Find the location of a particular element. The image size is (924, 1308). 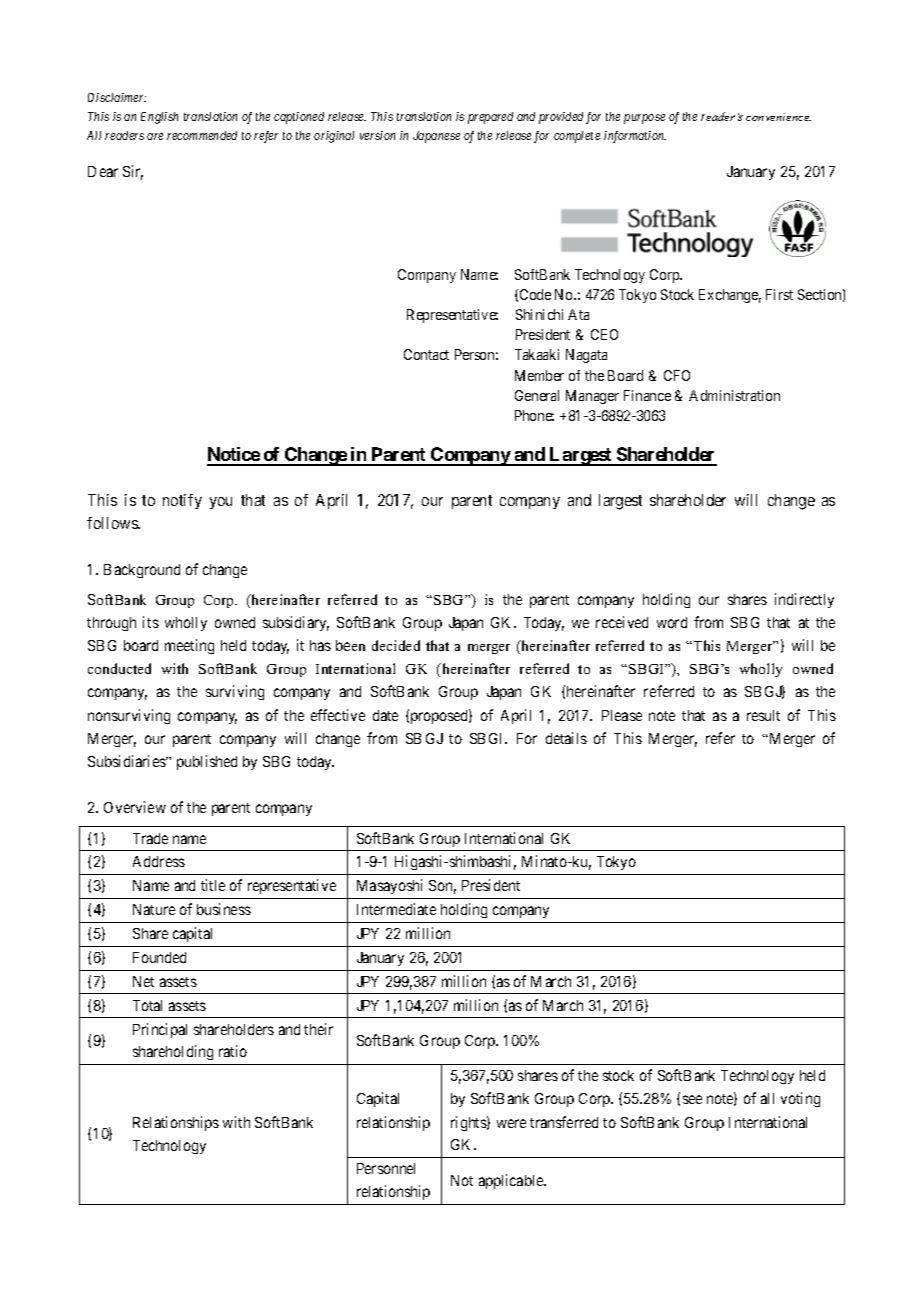

Principal is located at coordinates (160, 1030).
